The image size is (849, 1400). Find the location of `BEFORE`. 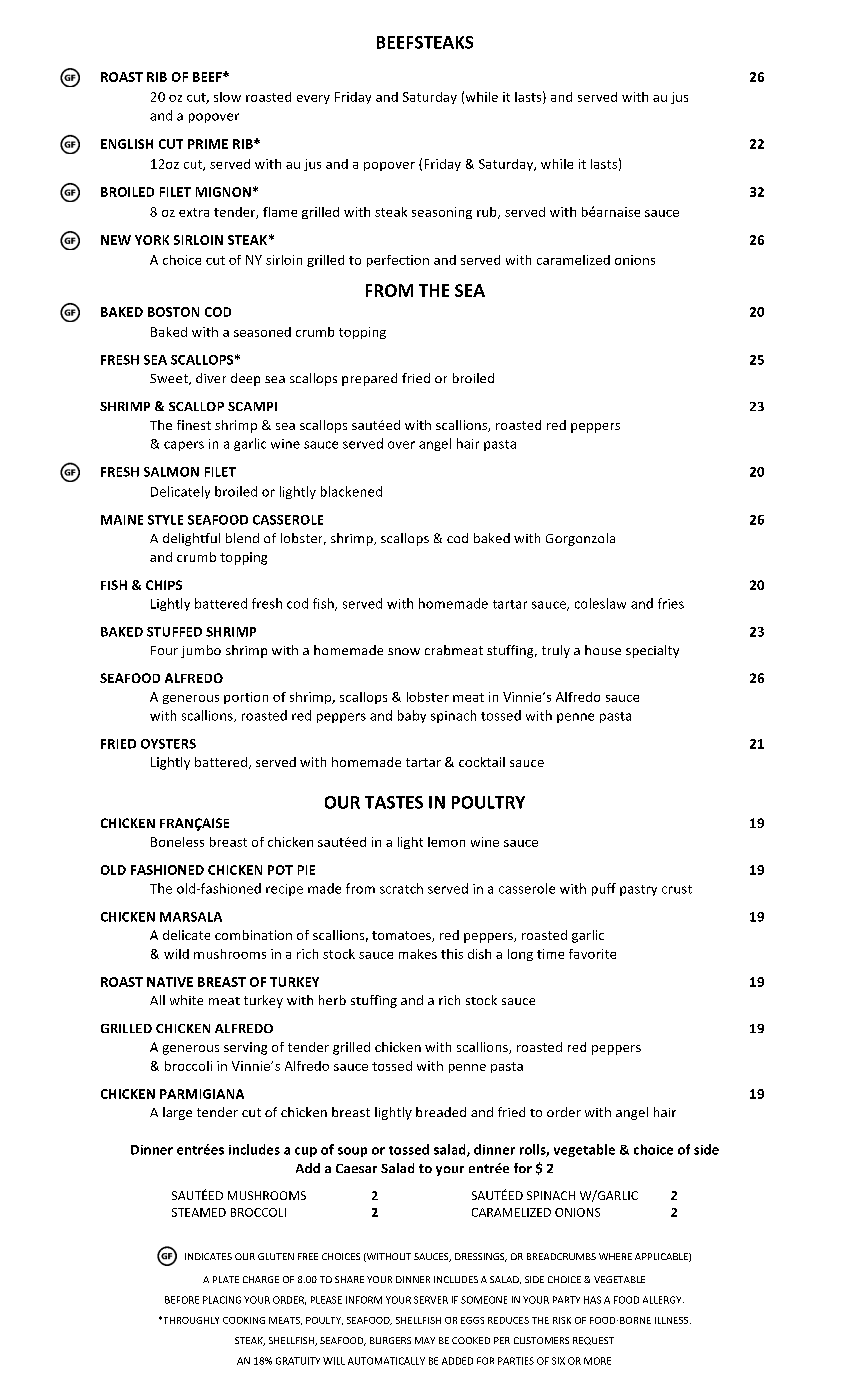

BEFORE is located at coordinates (182, 1300).
